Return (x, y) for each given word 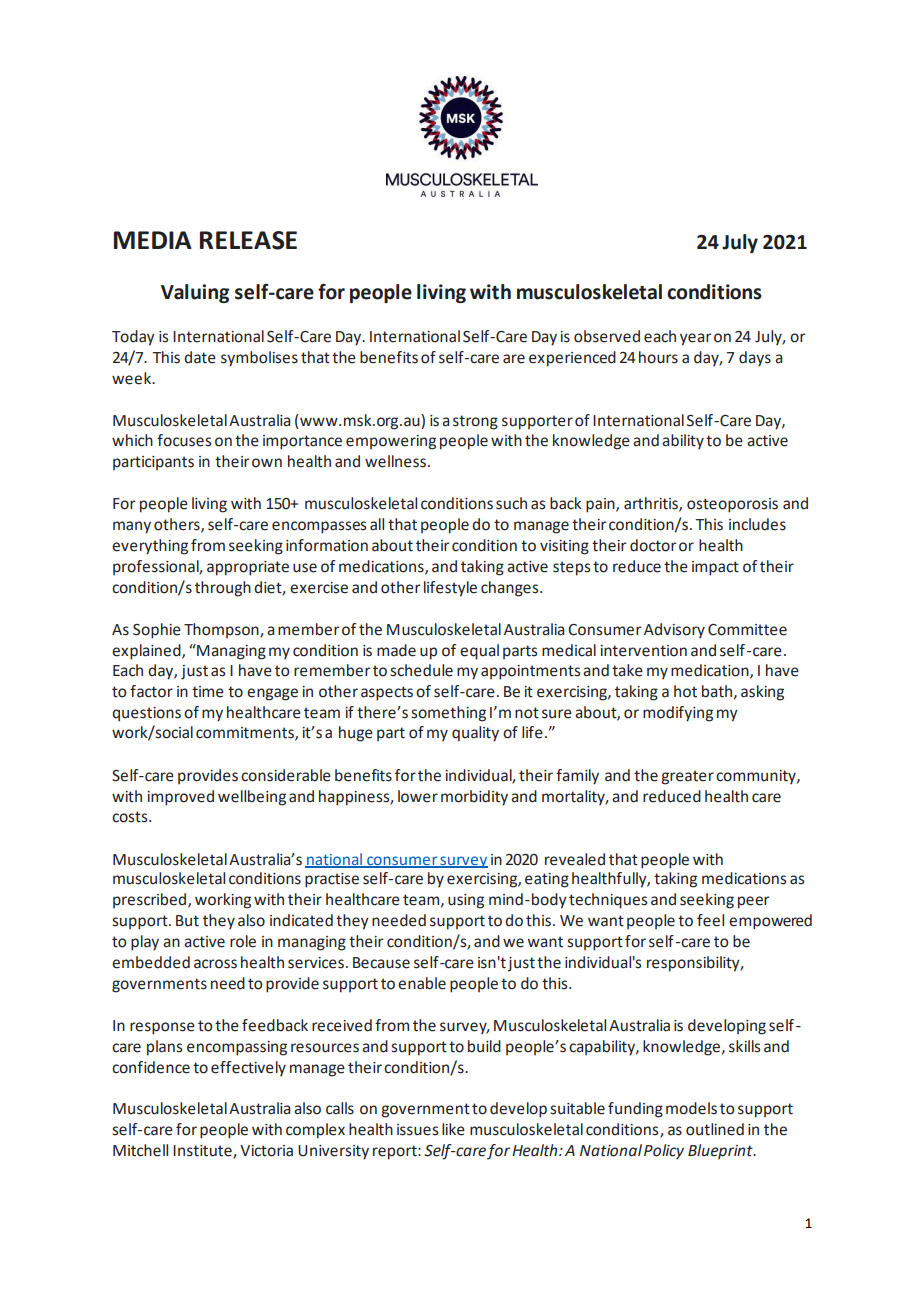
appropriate (248, 568)
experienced (572, 359)
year (695, 339)
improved (180, 798)
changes (511, 589)
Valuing (195, 293)
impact (715, 568)
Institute (203, 1152)
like (453, 1129)
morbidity (474, 798)
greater (687, 777)
